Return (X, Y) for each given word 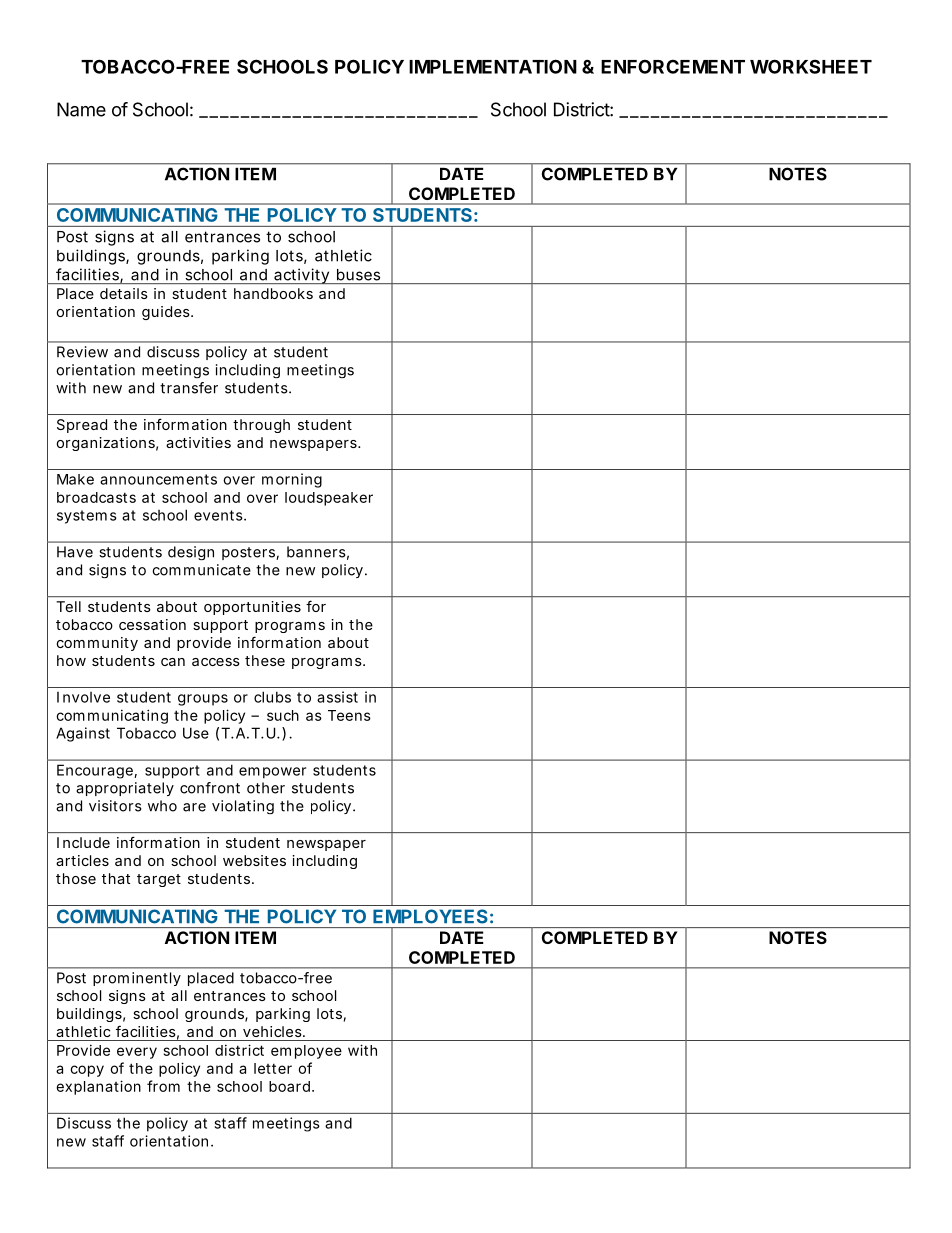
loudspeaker (329, 499)
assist (337, 697)
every (137, 1053)
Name (81, 109)
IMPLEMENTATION (493, 66)
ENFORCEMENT (673, 66)
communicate (201, 570)
